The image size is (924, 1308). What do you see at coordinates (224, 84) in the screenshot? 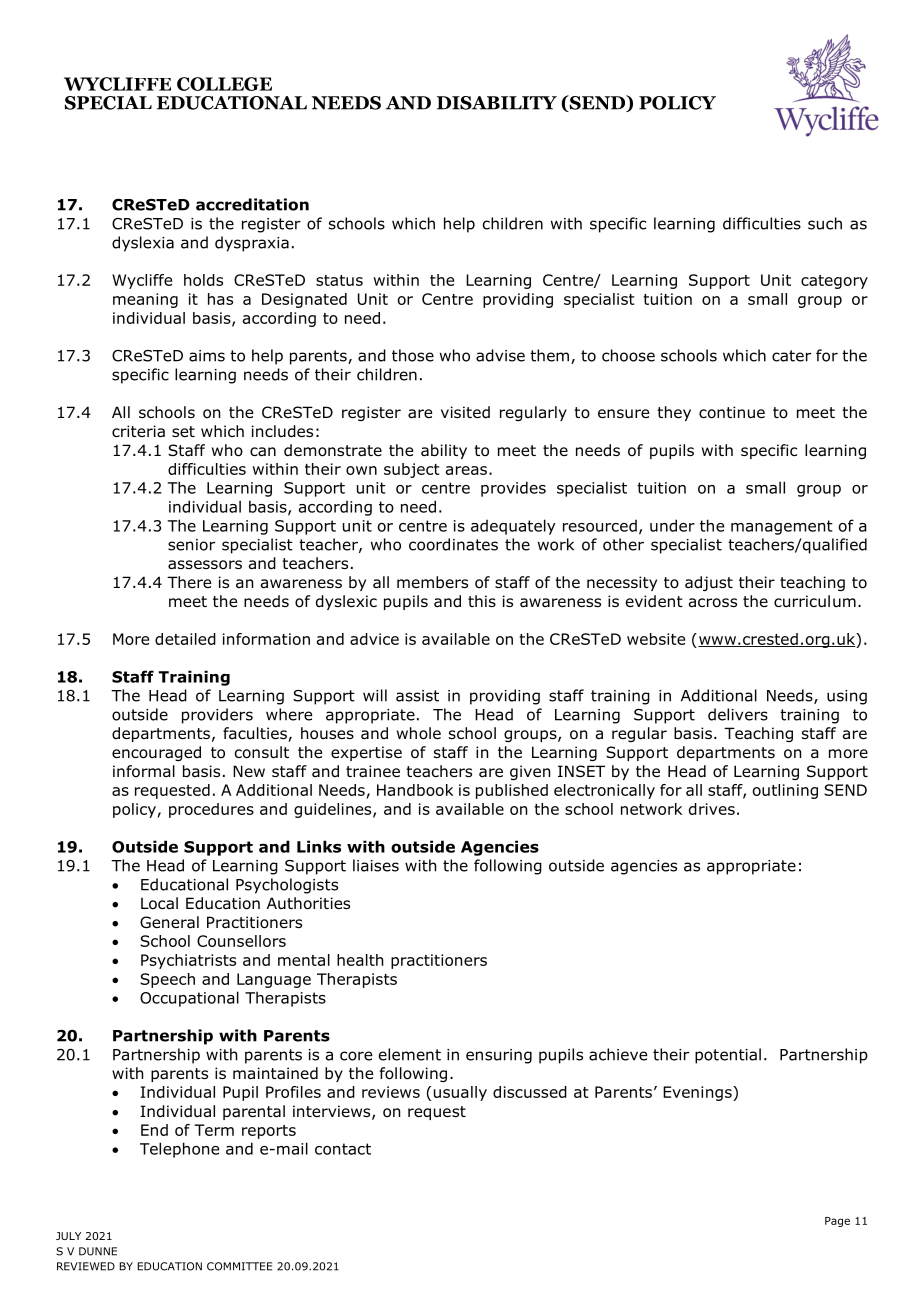
I see `COLLEGE` at bounding box center [224, 84].
